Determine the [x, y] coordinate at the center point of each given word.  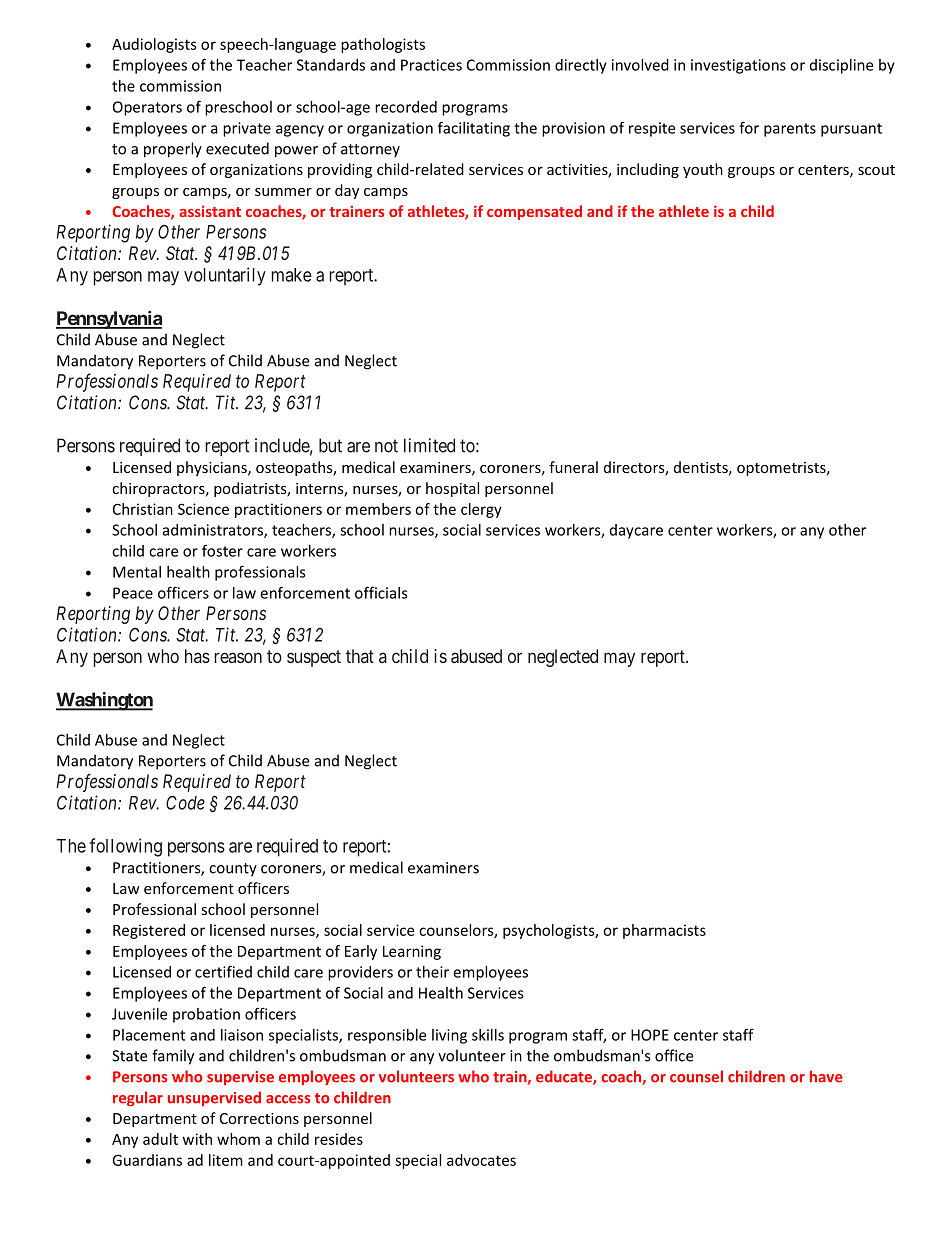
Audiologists [154, 45]
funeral [573, 467]
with [197, 1139]
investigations [738, 66]
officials [381, 592]
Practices [431, 65]
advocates [481, 1160]
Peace [133, 593]
